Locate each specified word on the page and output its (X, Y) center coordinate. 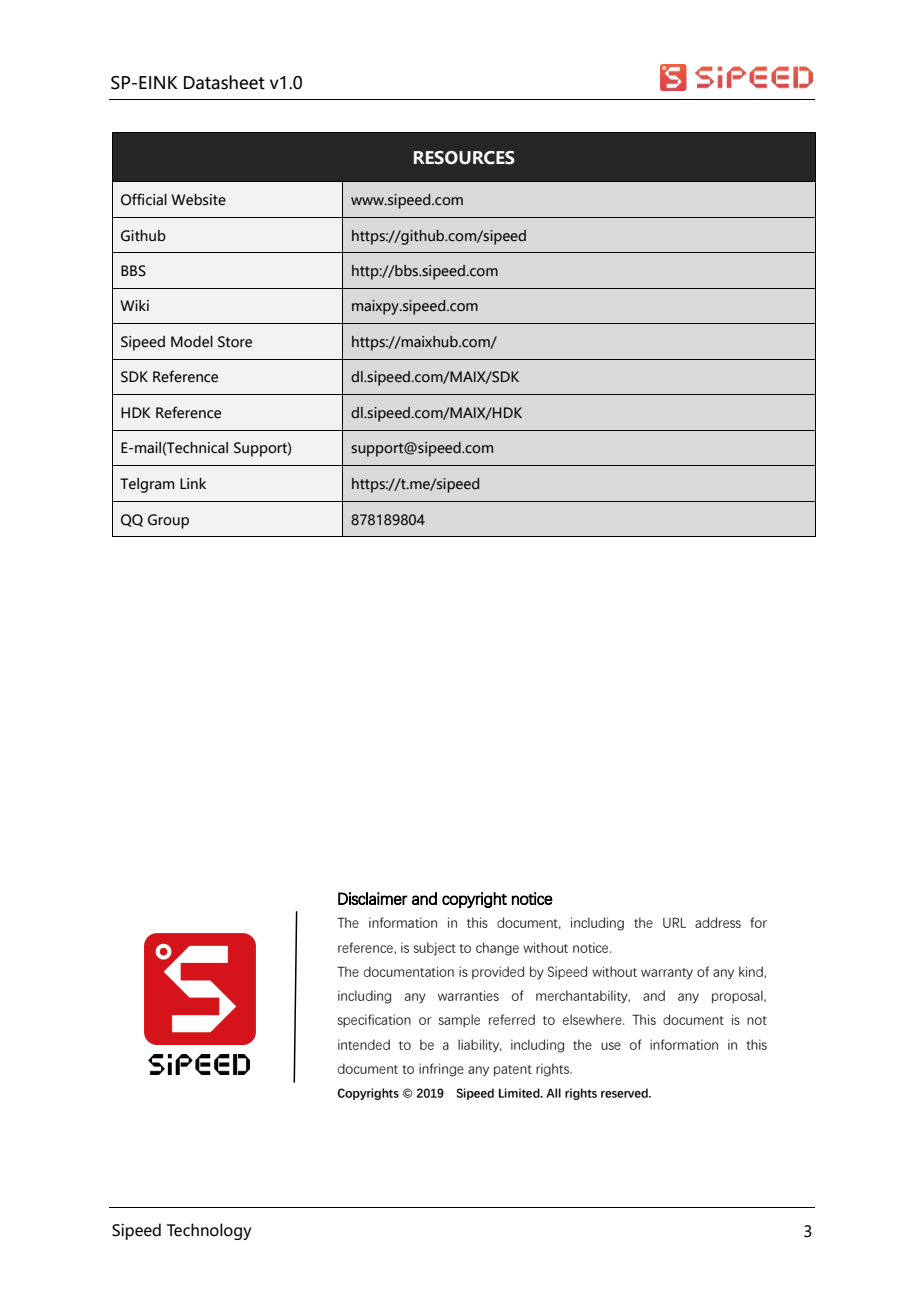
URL (674, 922)
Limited (520, 1093)
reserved (625, 1093)
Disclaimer (373, 898)
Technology (209, 1231)
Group (168, 521)
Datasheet (224, 82)
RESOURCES (464, 158)
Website (198, 200)
